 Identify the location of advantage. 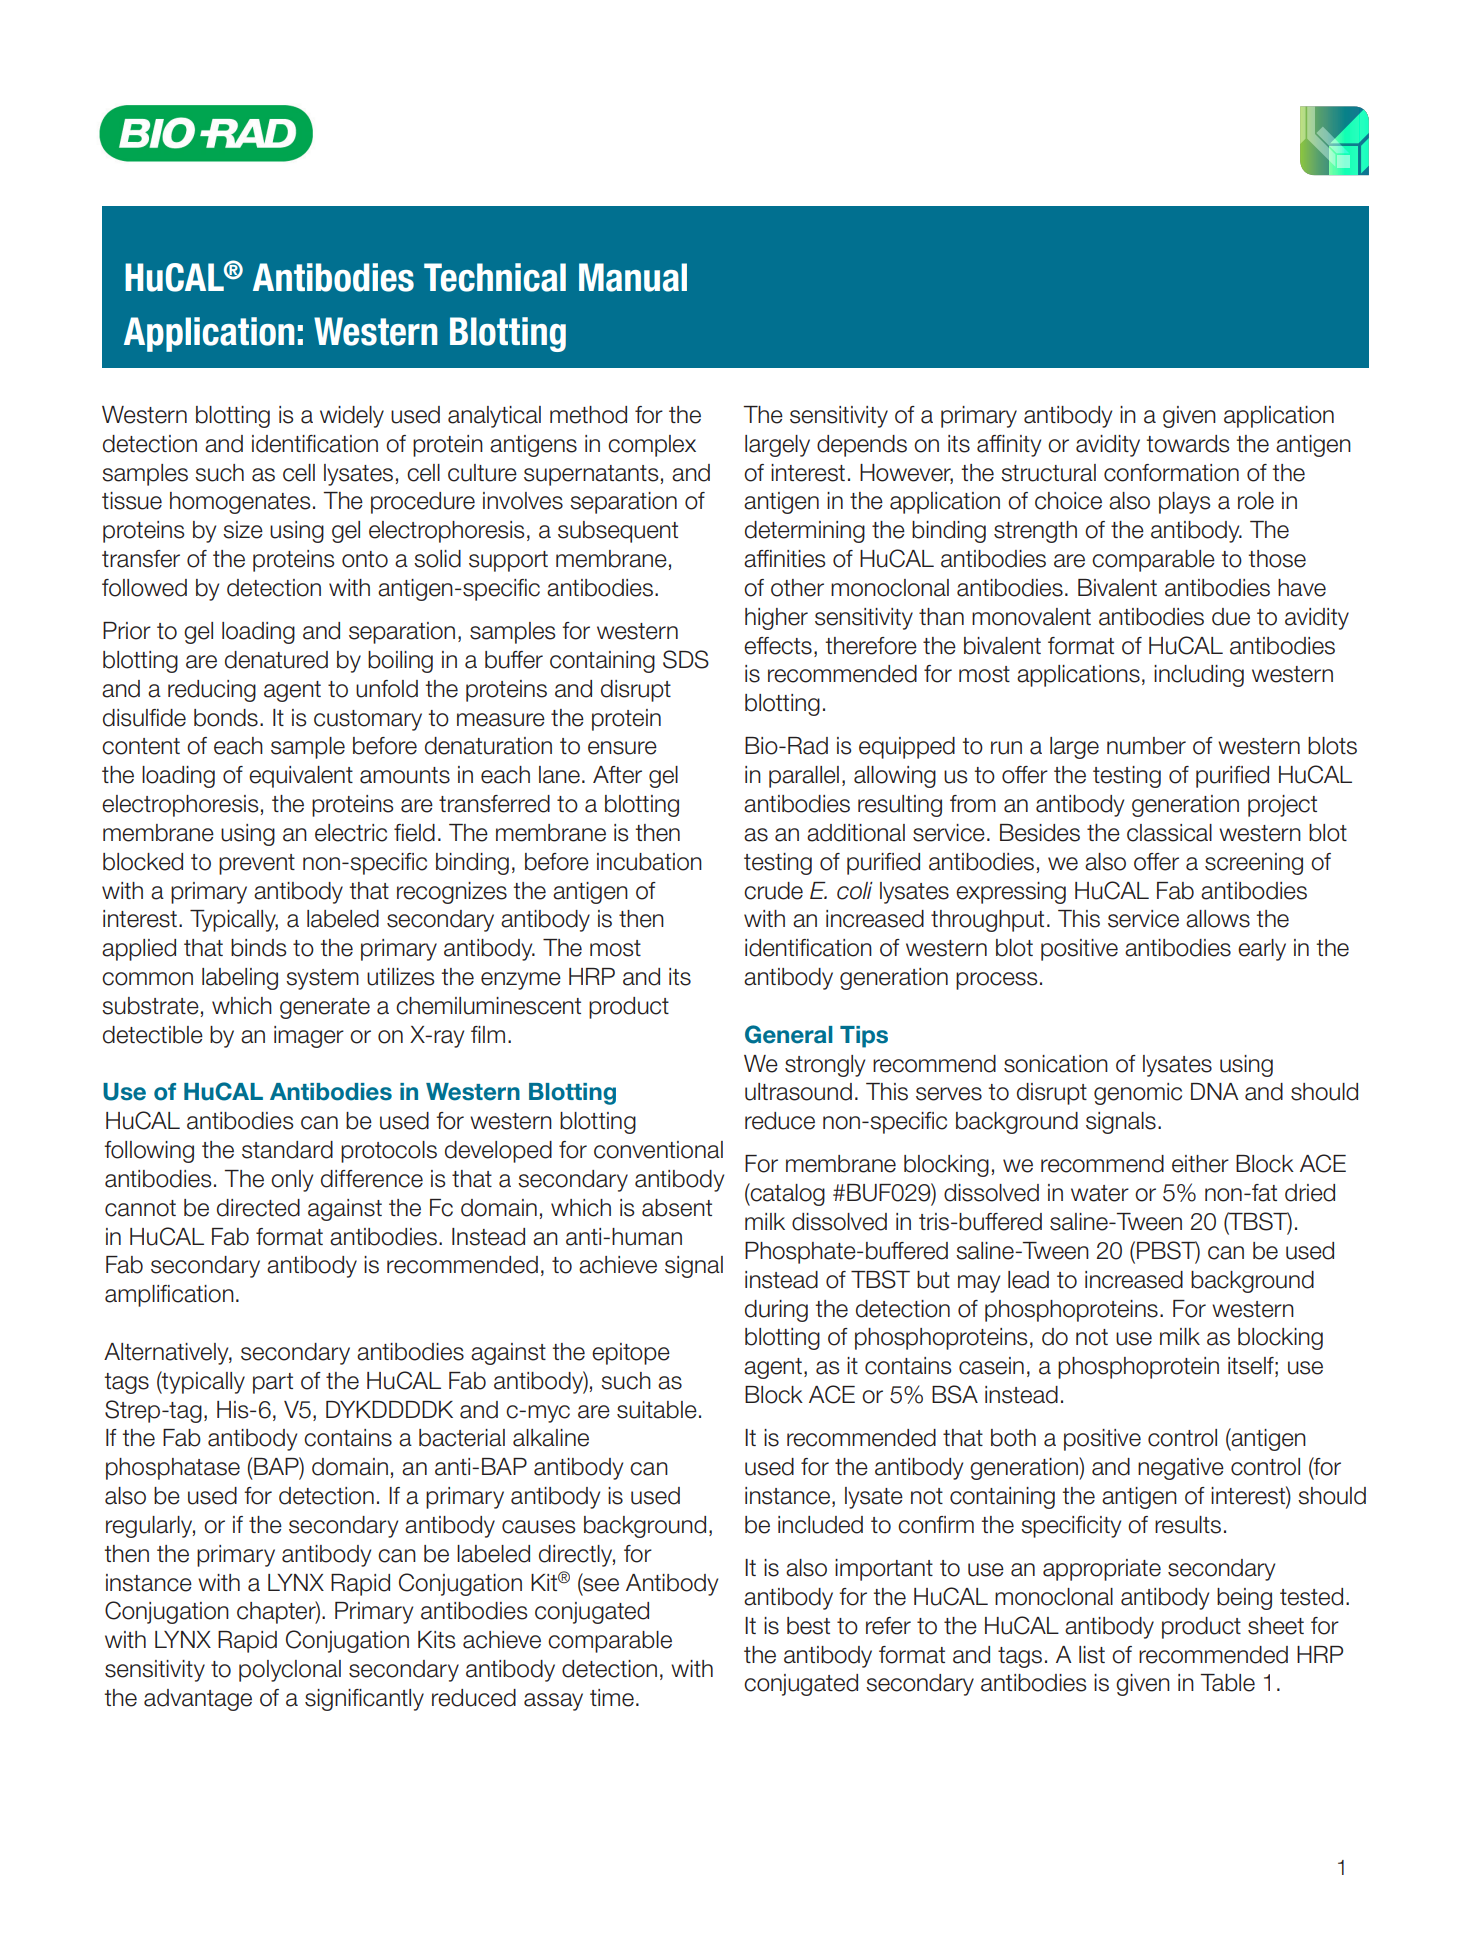
(198, 1700).
